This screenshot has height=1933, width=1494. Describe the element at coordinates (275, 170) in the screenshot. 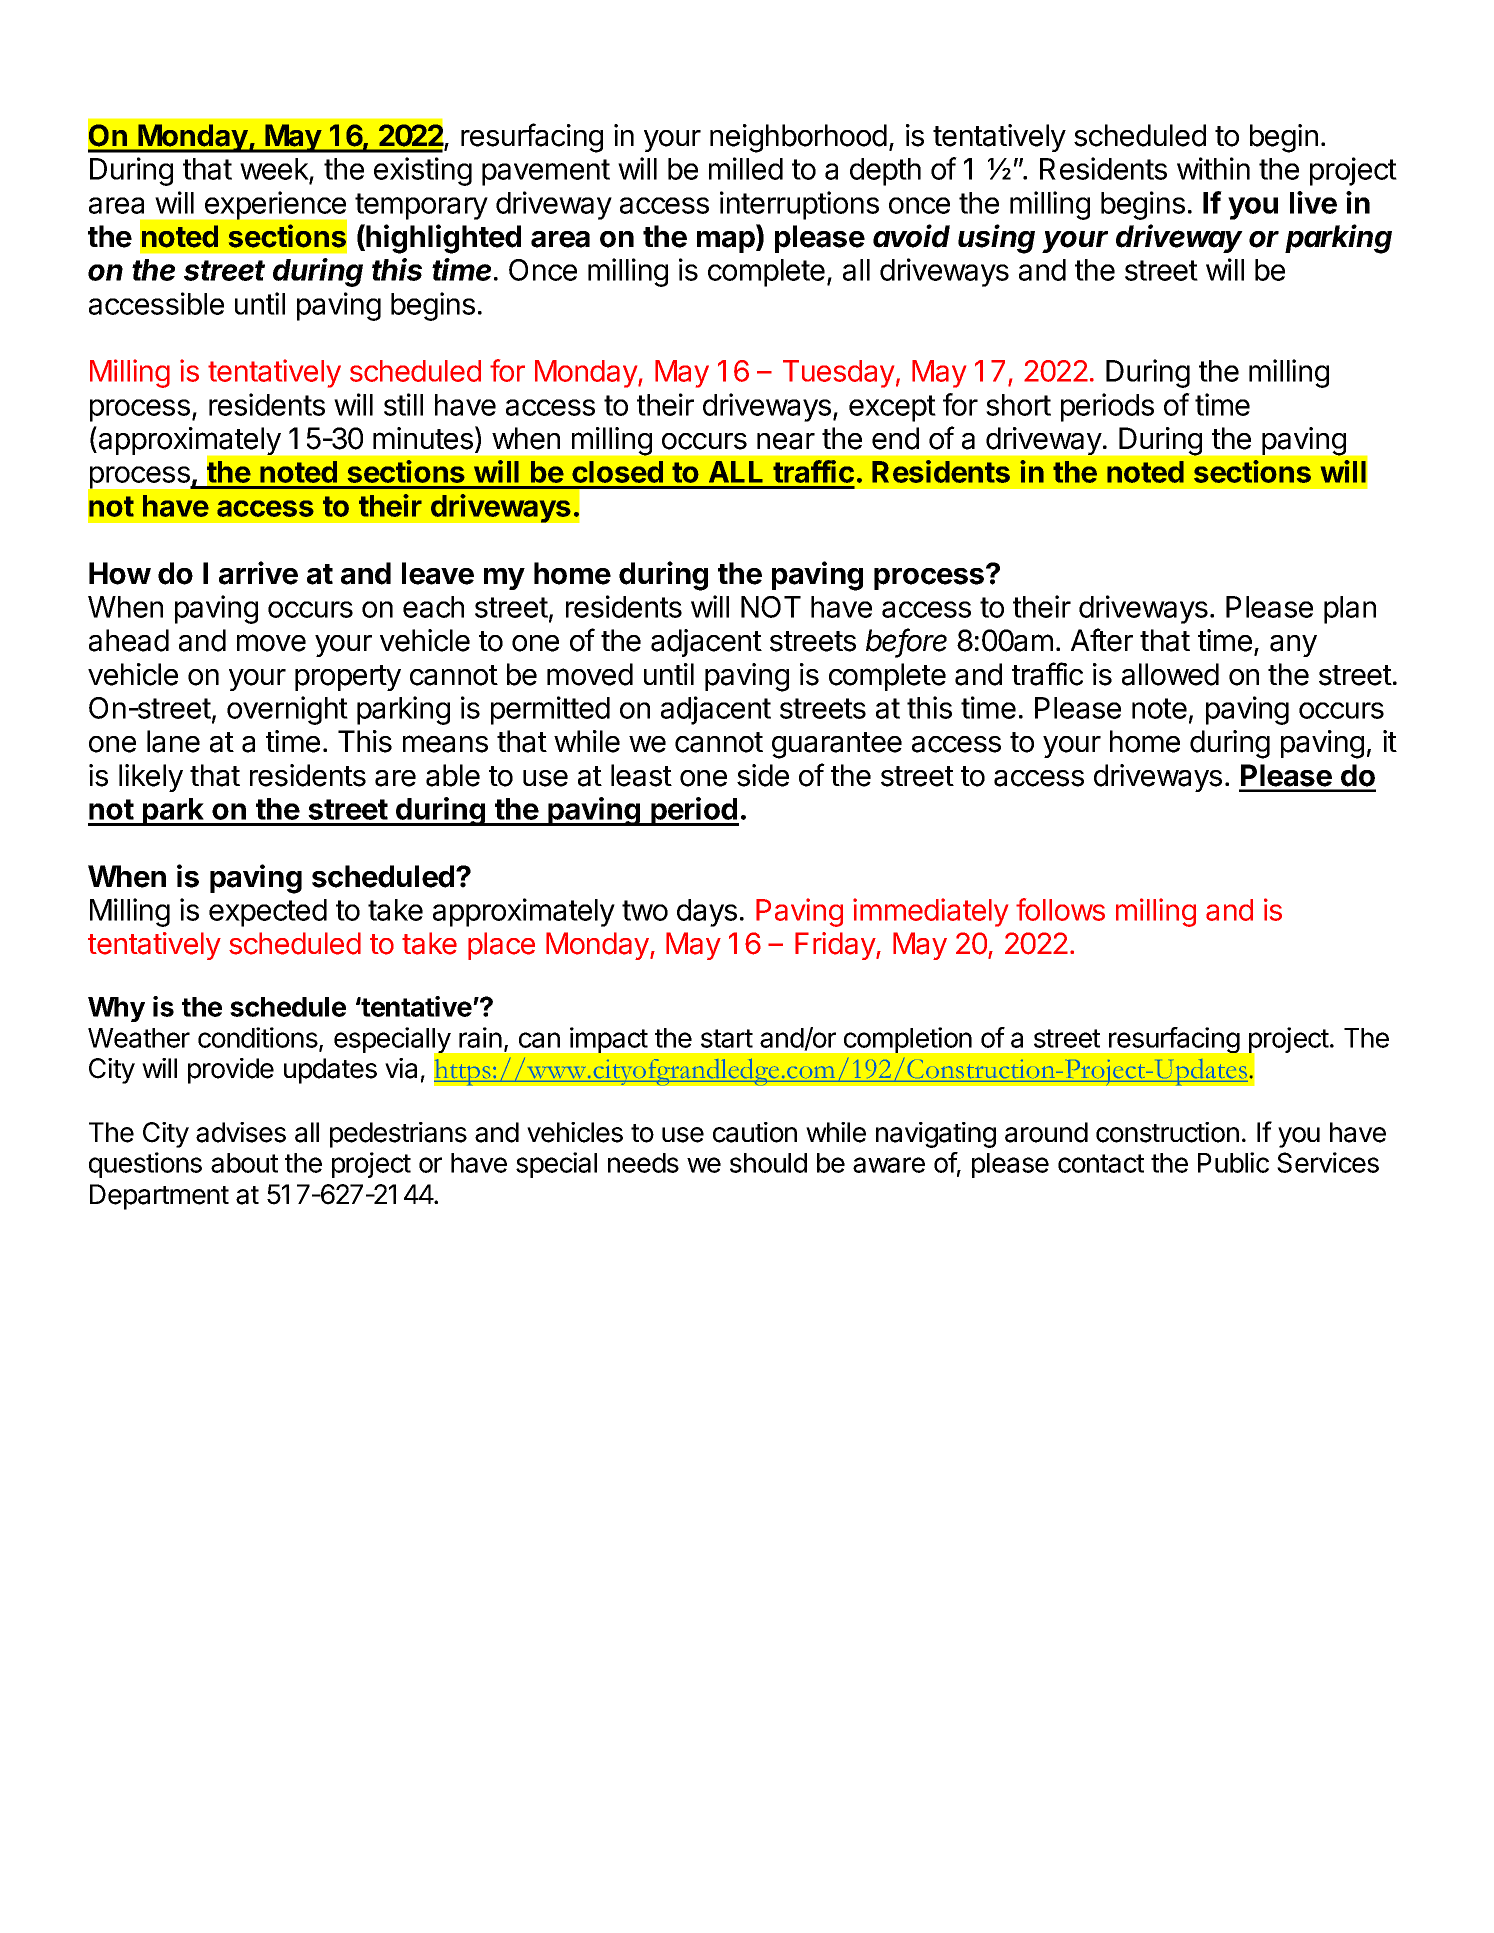

I see `week` at that location.
